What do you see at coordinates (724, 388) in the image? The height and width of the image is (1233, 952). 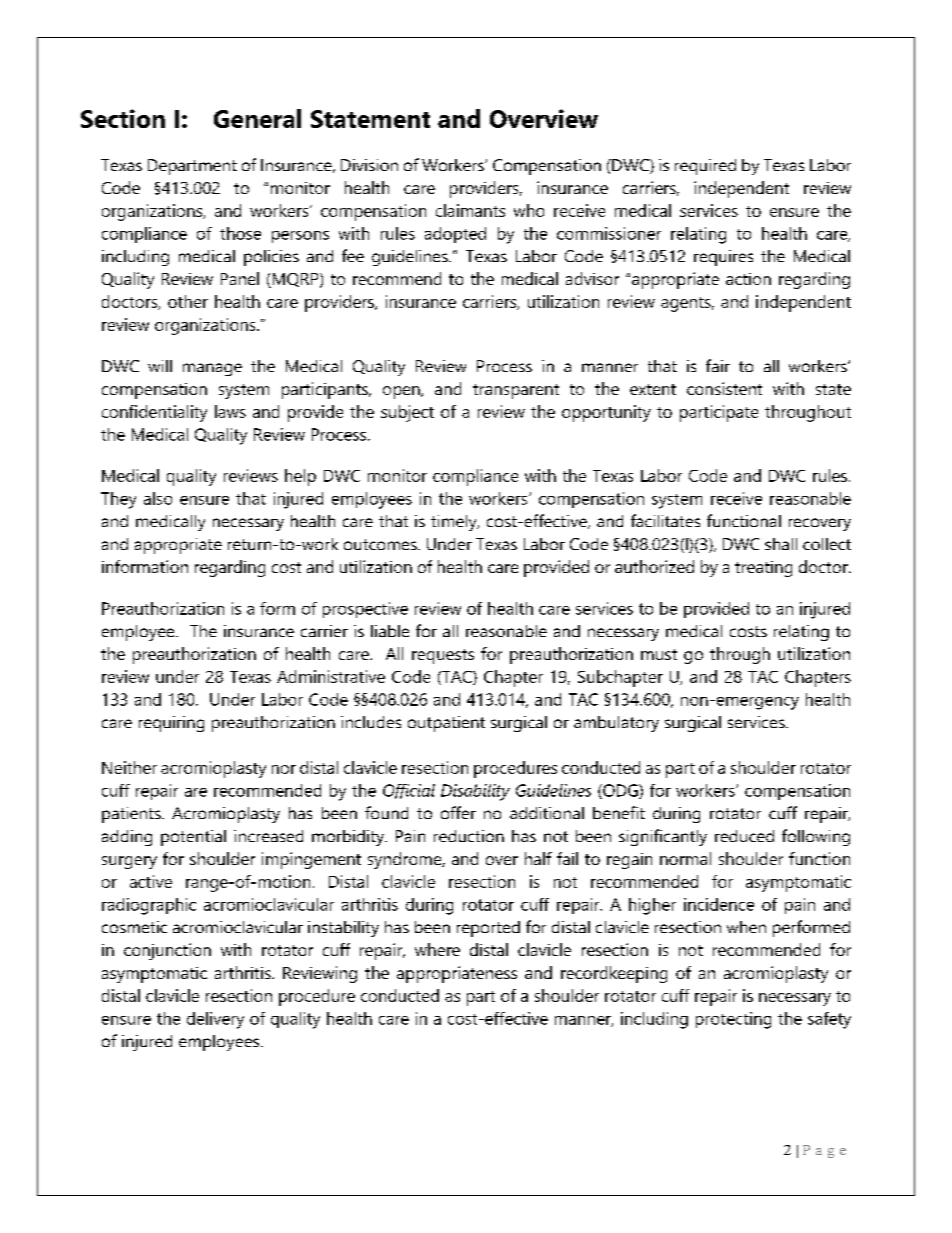 I see `consistent` at bounding box center [724, 388].
